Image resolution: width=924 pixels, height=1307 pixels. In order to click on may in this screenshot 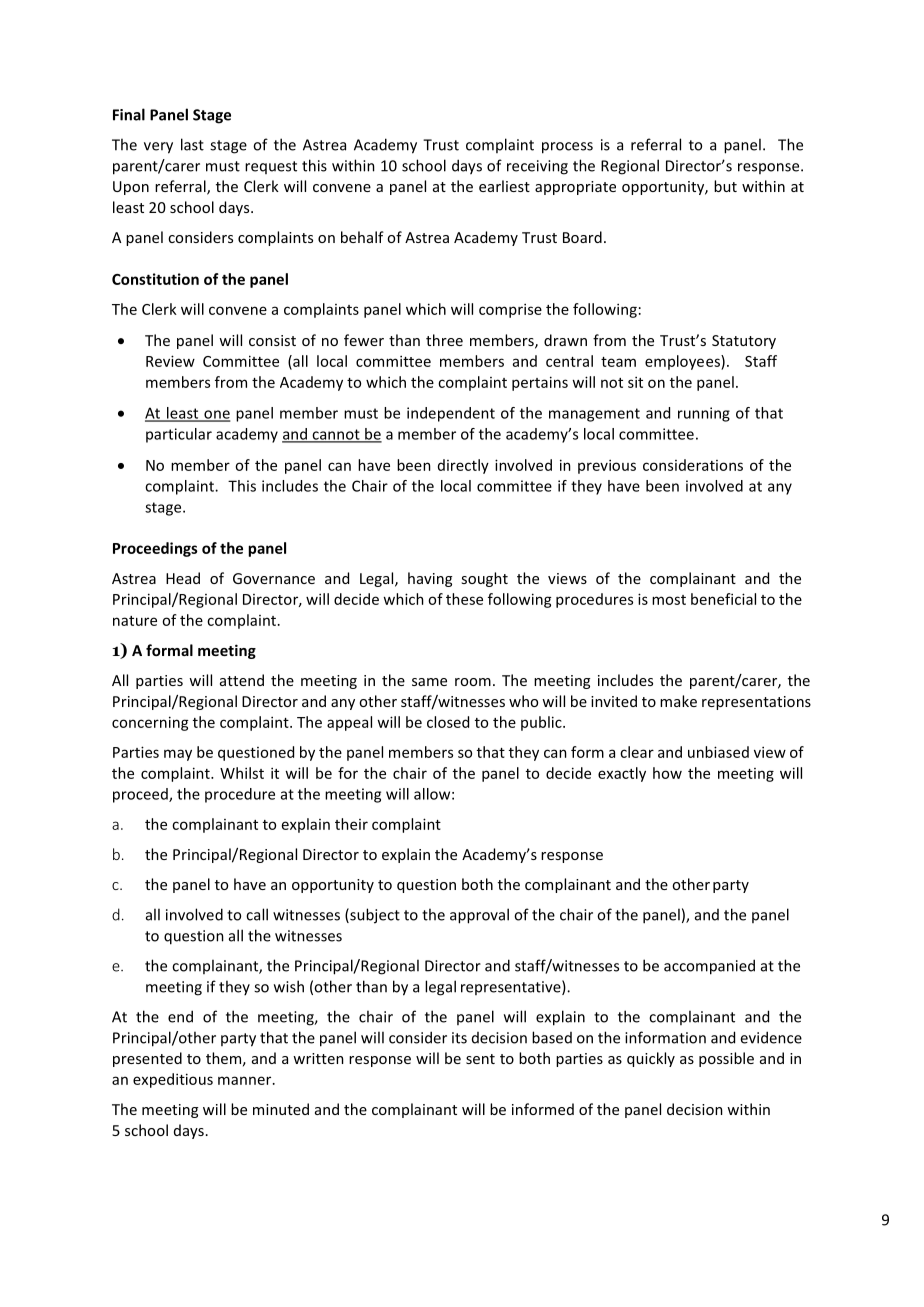, I will do `click(178, 755)`.
